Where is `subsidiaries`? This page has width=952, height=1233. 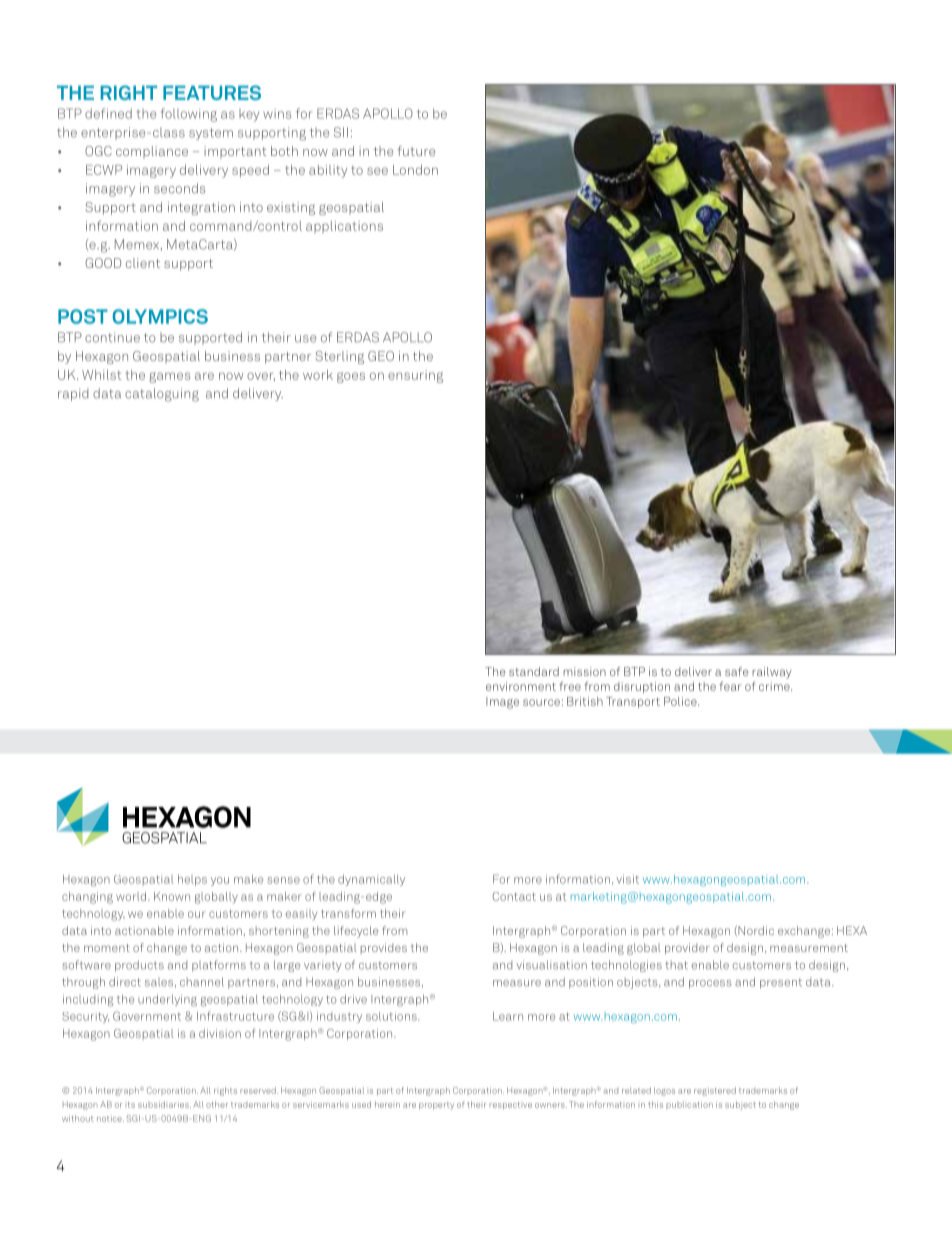
subsidiaries is located at coordinates (164, 1104).
